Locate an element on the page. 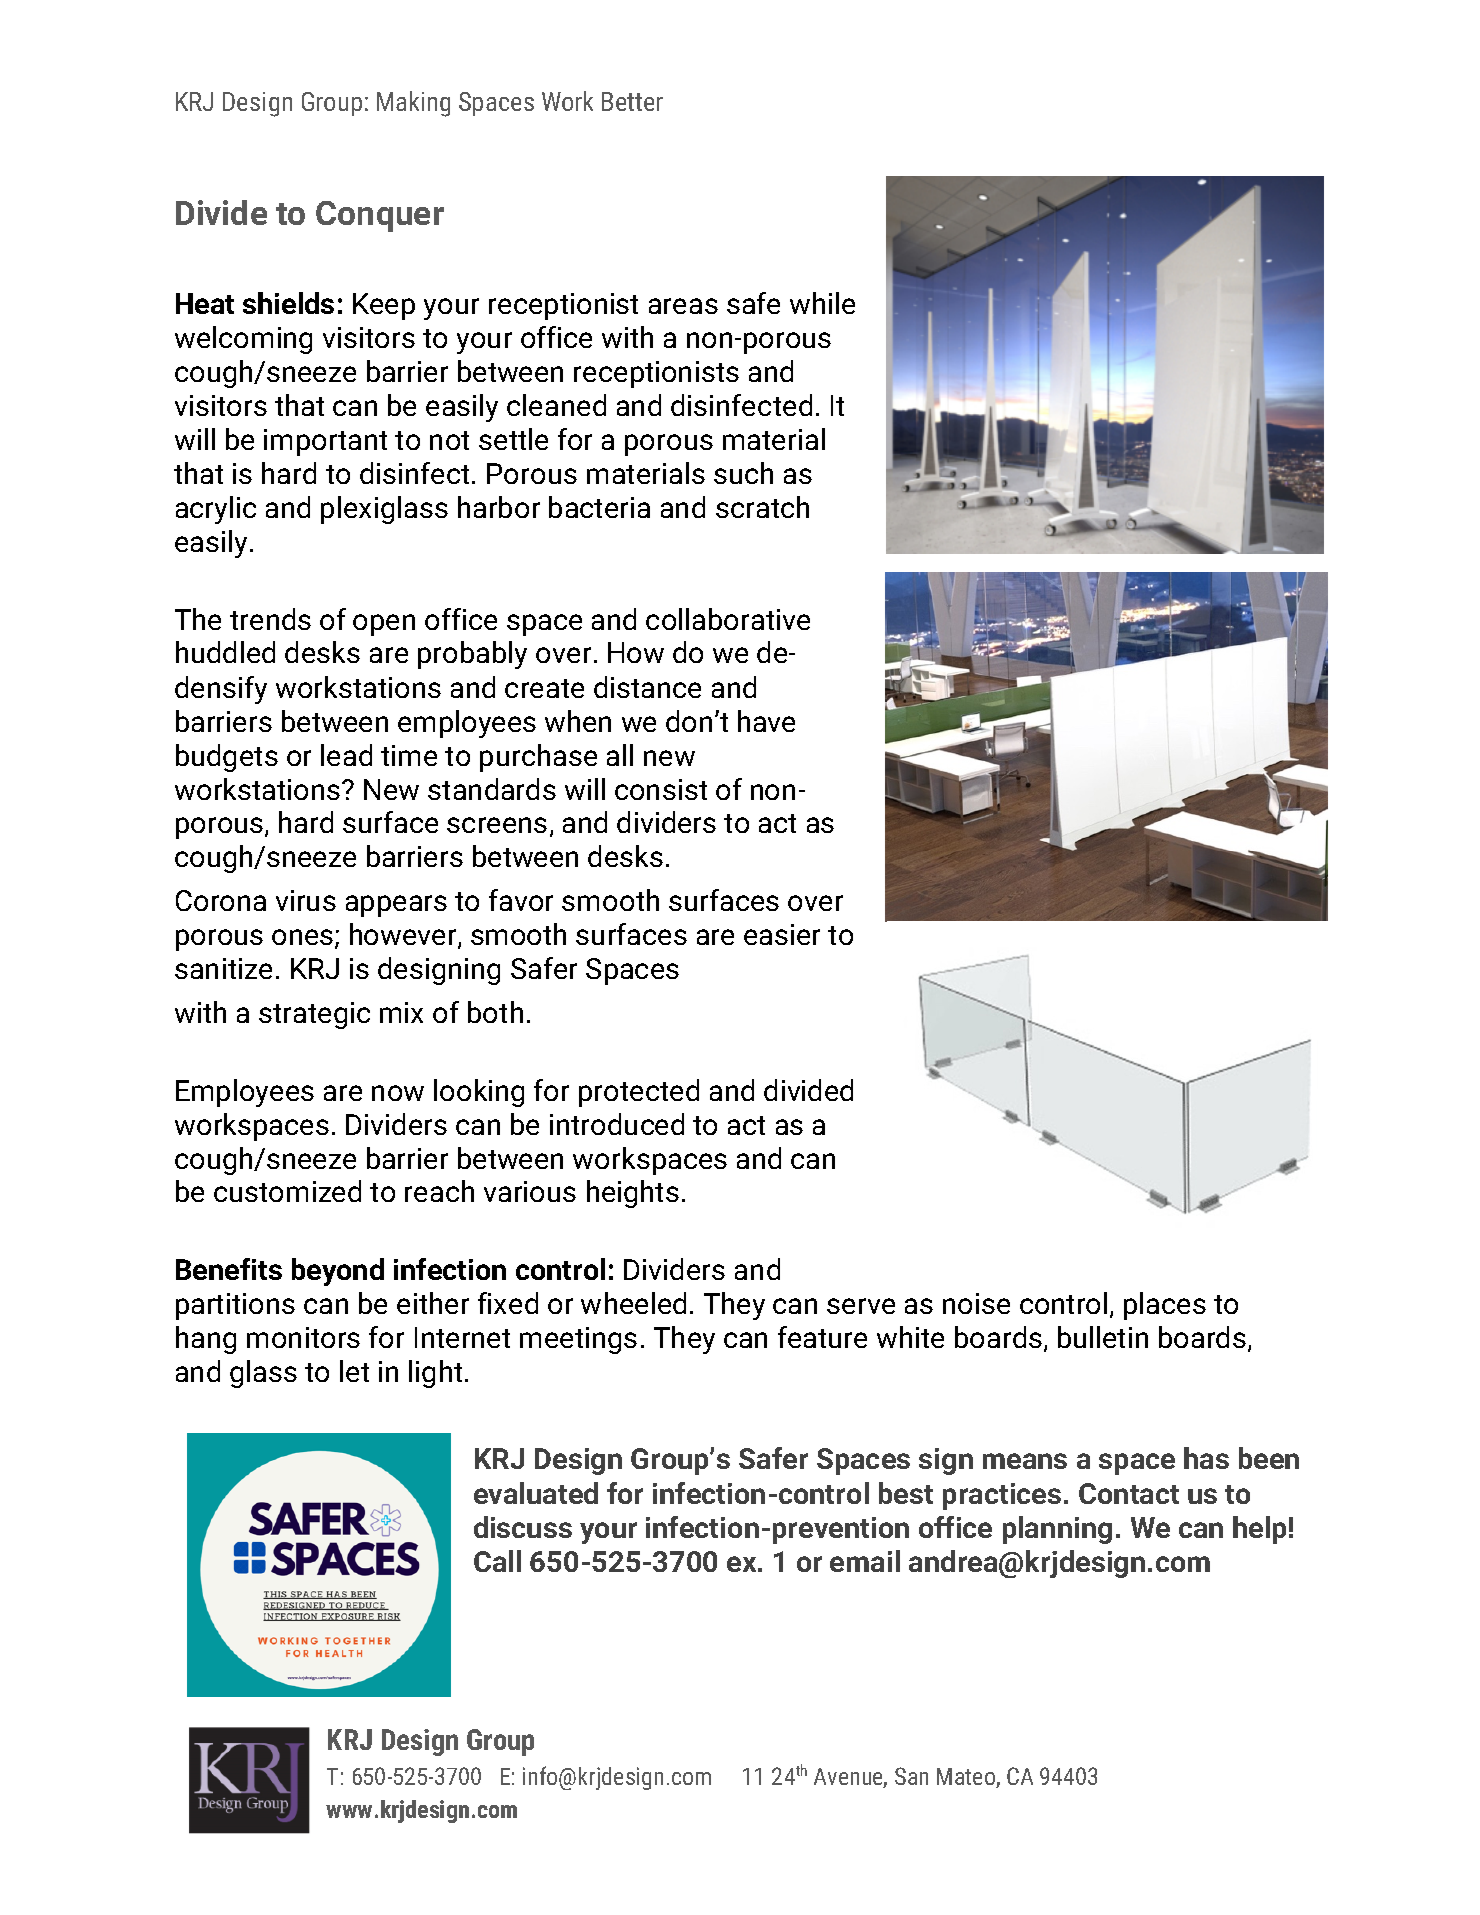  Making is located at coordinates (413, 104).
